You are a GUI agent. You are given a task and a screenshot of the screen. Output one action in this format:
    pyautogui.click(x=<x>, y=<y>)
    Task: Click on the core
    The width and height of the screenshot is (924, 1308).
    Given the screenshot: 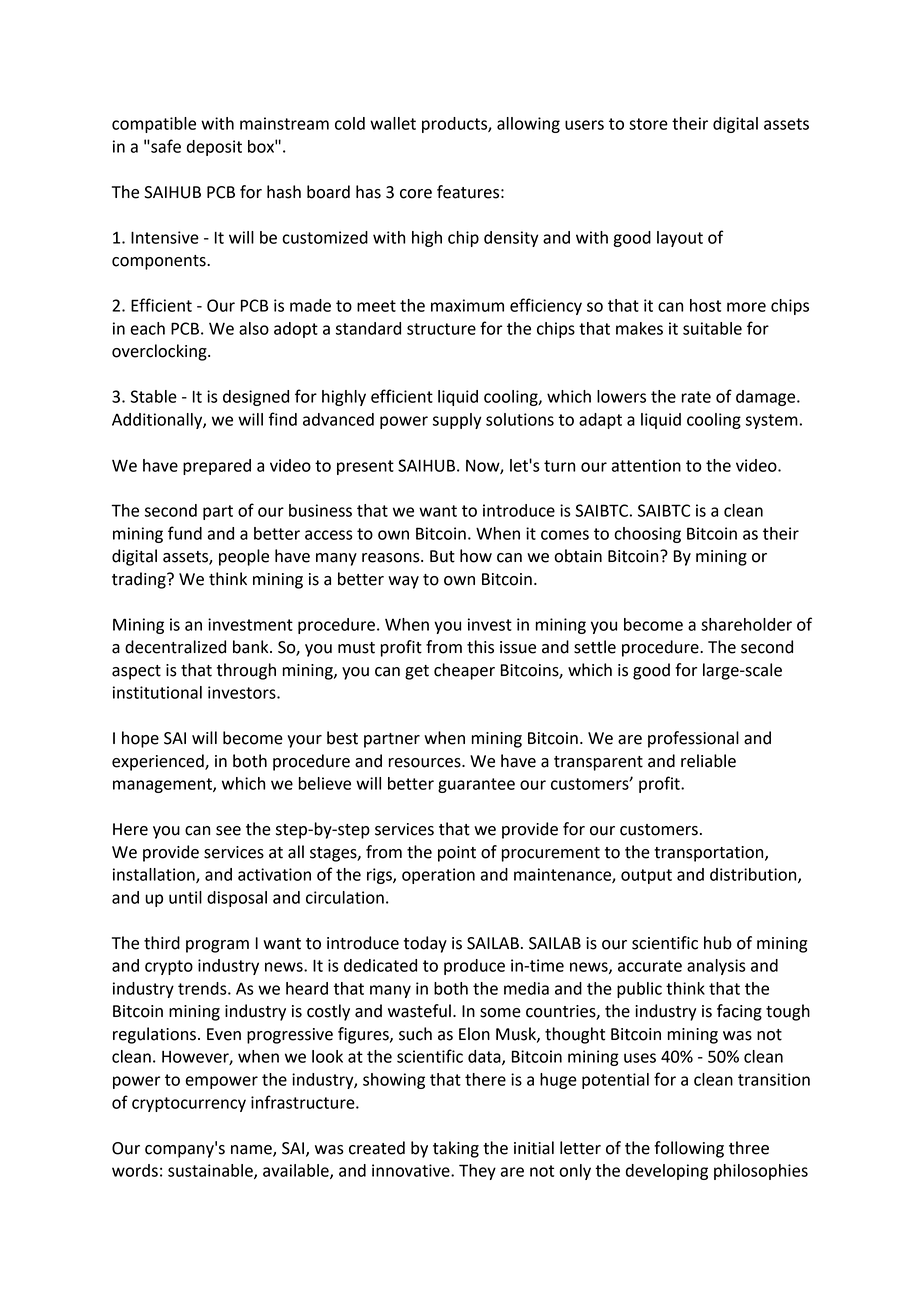 What is the action you would take?
    pyautogui.click(x=416, y=194)
